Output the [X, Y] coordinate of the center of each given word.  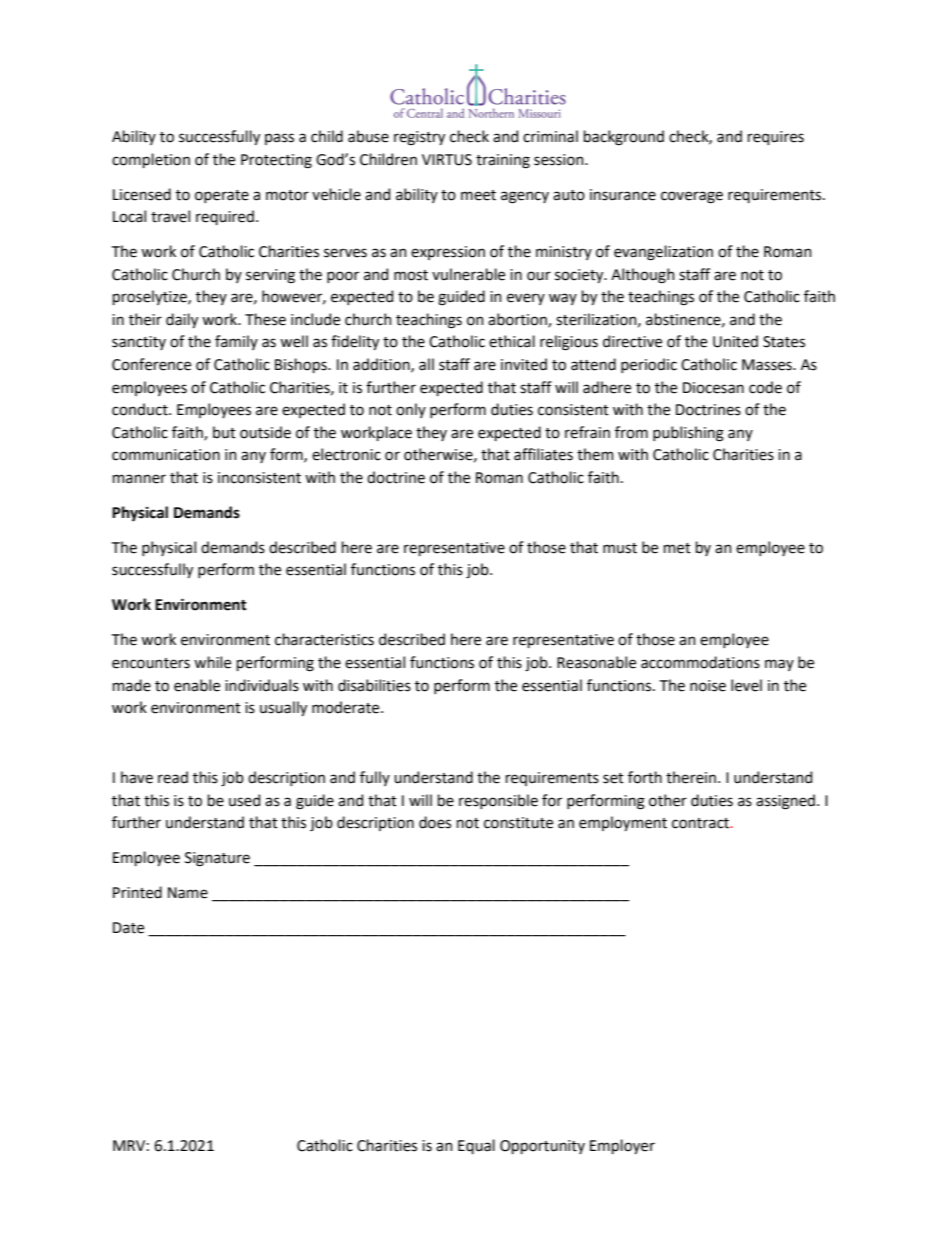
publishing [688, 434]
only [411, 410]
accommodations [700, 662]
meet [478, 195]
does [435, 822]
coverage [692, 197]
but [224, 432]
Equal [476, 1146]
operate [222, 196]
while [212, 662]
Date [128, 928]
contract [702, 823]
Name [188, 893]
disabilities [374, 685]
